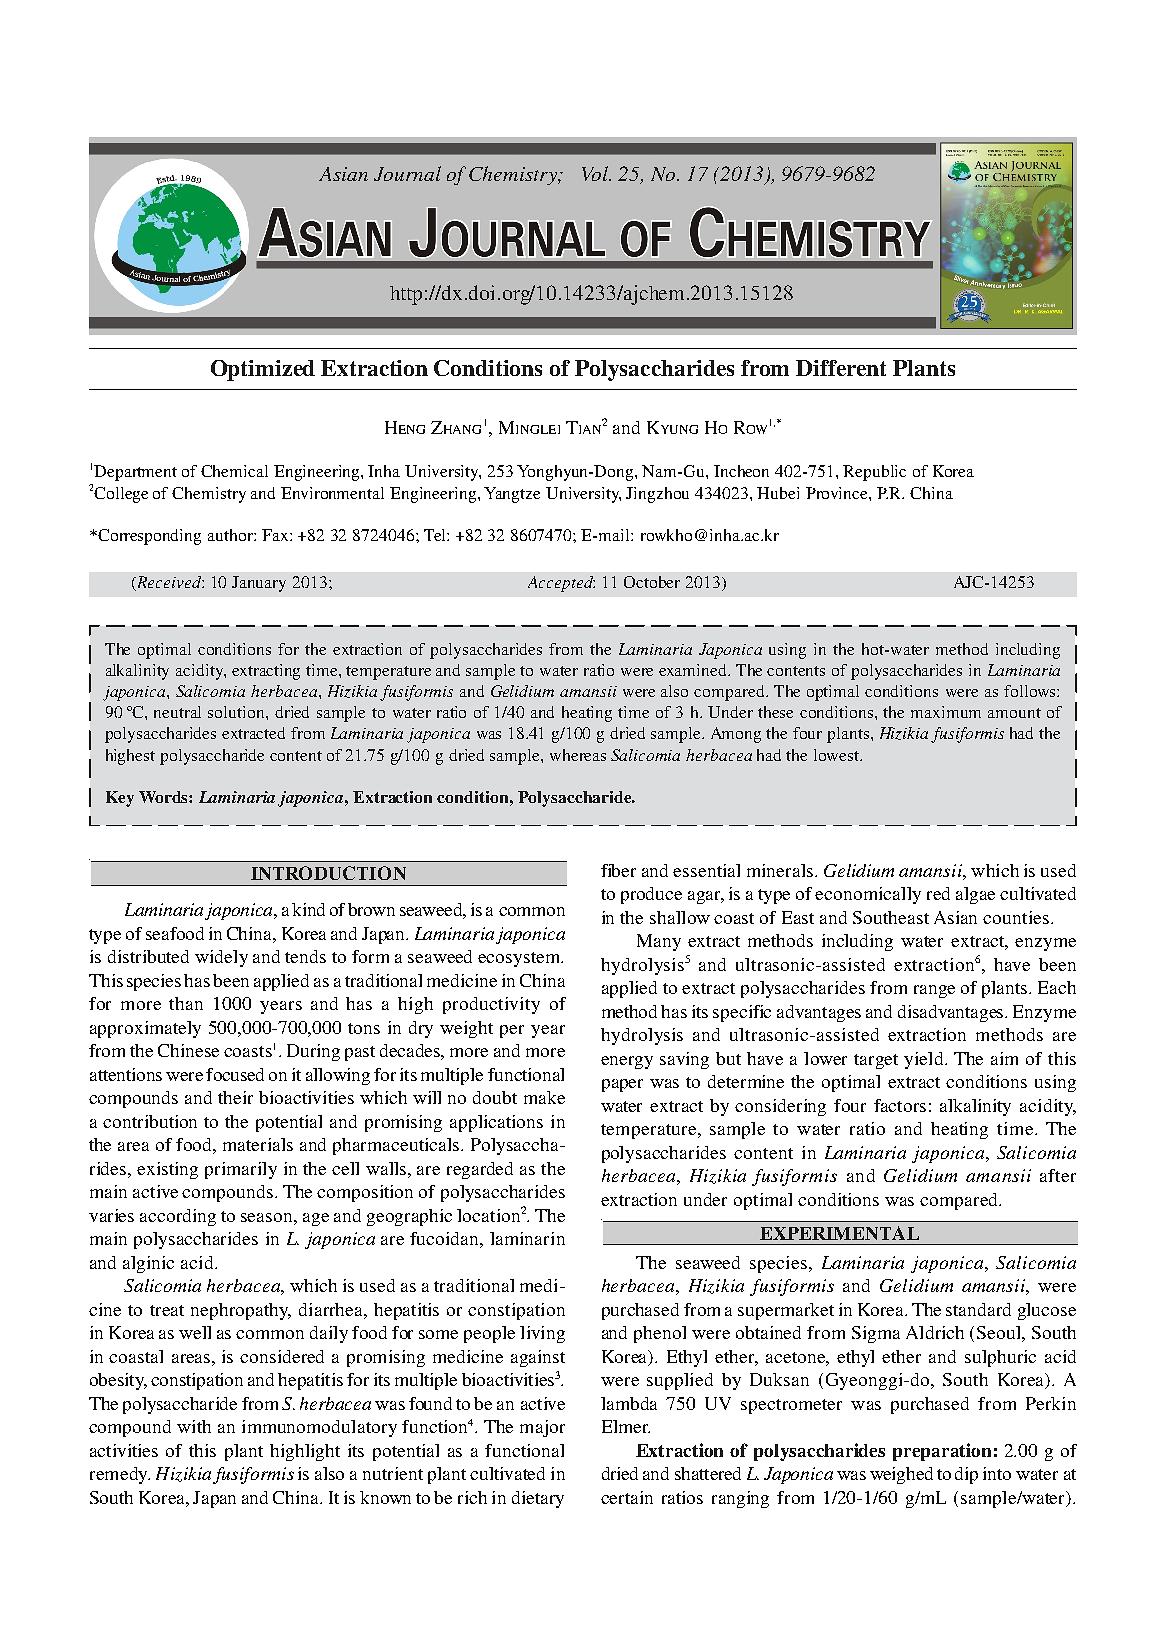 The height and width of the screenshot is (1649, 1166). Describe the element at coordinates (596, 173) in the screenshot. I see `Vol` at that location.
